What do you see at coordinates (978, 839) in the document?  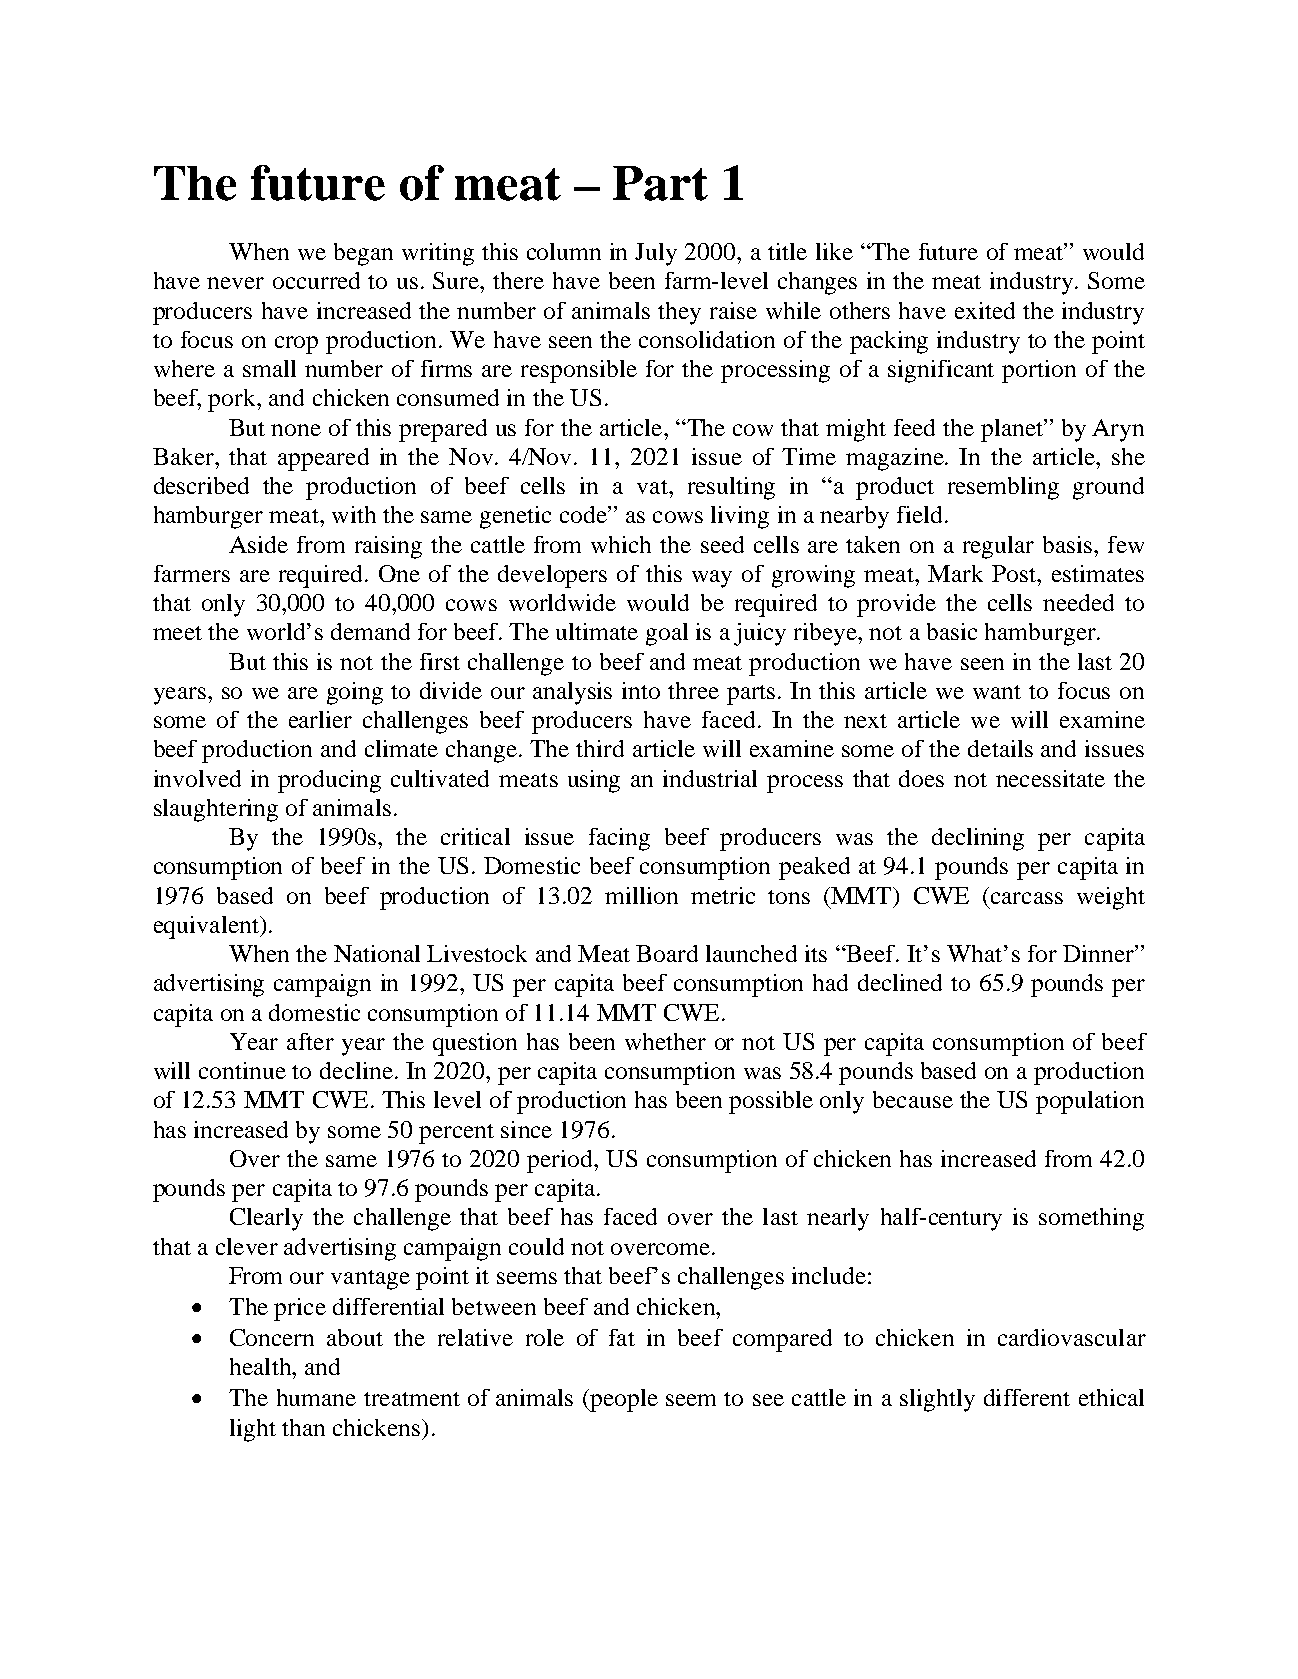 I see `declining` at bounding box center [978, 839].
